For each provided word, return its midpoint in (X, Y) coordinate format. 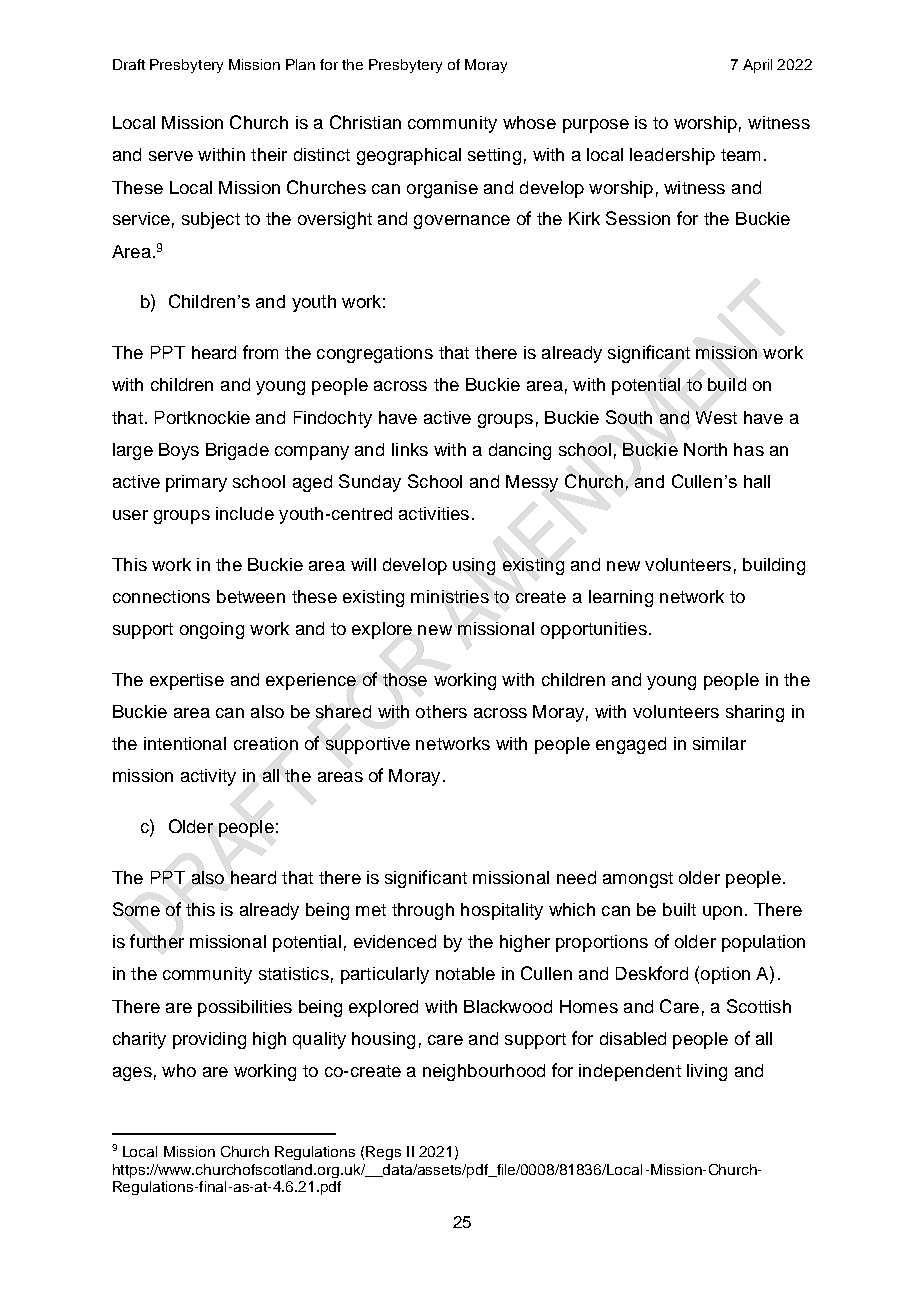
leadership (672, 156)
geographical (409, 156)
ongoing (212, 630)
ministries (450, 596)
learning (621, 598)
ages (132, 1074)
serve (171, 156)
